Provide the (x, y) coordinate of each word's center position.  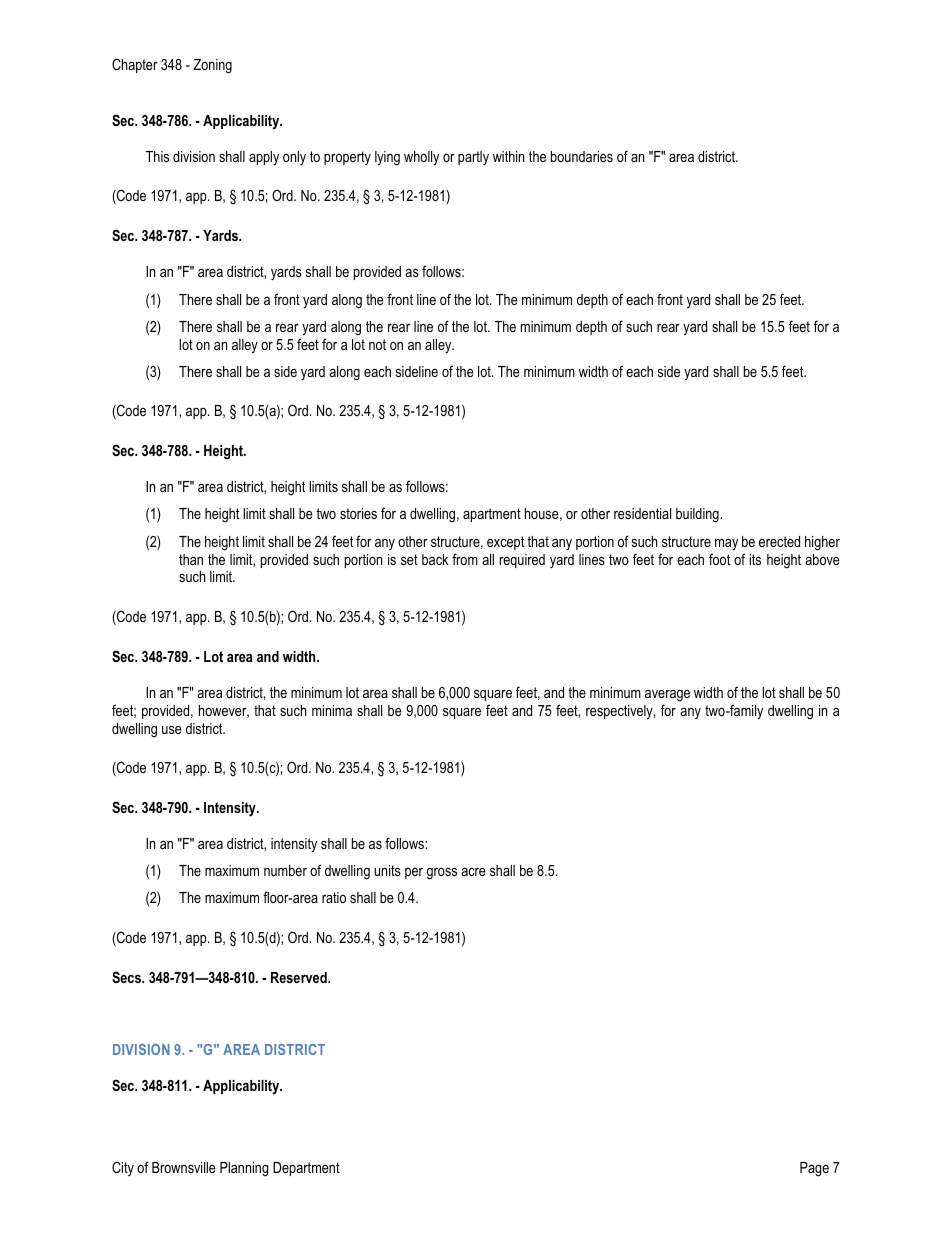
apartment (492, 515)
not (377, 344)
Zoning (212, 66)
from (465, 559)
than (191, 559)
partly (473, 158)
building (698, 515)
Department (306, 1169)
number (285, 870)
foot (719, 559)
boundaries (582, 156)
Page (814, 1169)
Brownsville (184, 1167)
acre (473, 872)
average (667, 696)
